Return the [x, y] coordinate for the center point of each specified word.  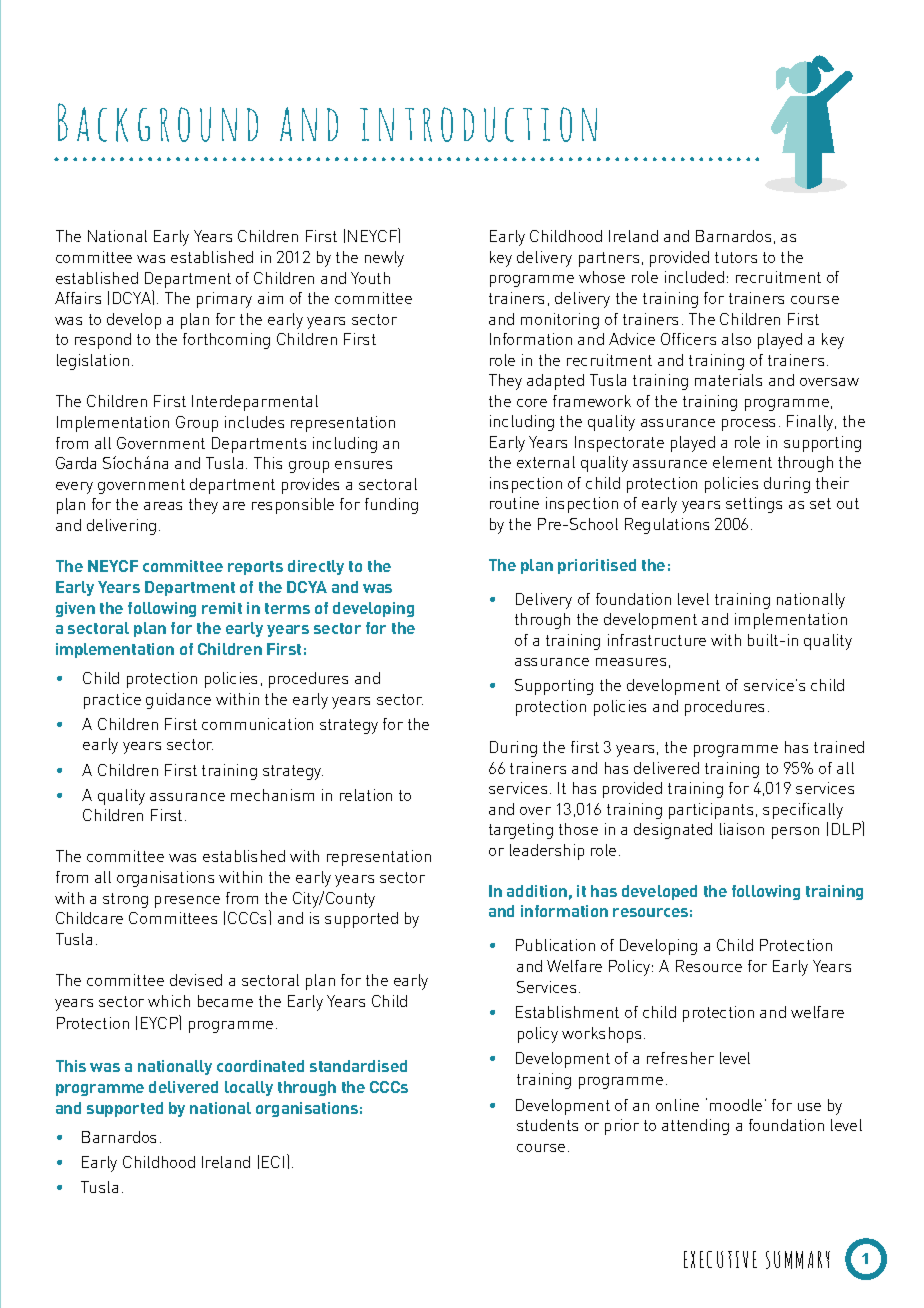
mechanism [272, 795]
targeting [521, 831]
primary [224, 300]
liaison [742, 829]
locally [249, 1088]
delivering [121, 527]
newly [384, 259]
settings [754, 505]
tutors [736, 257]
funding [391, 506]
